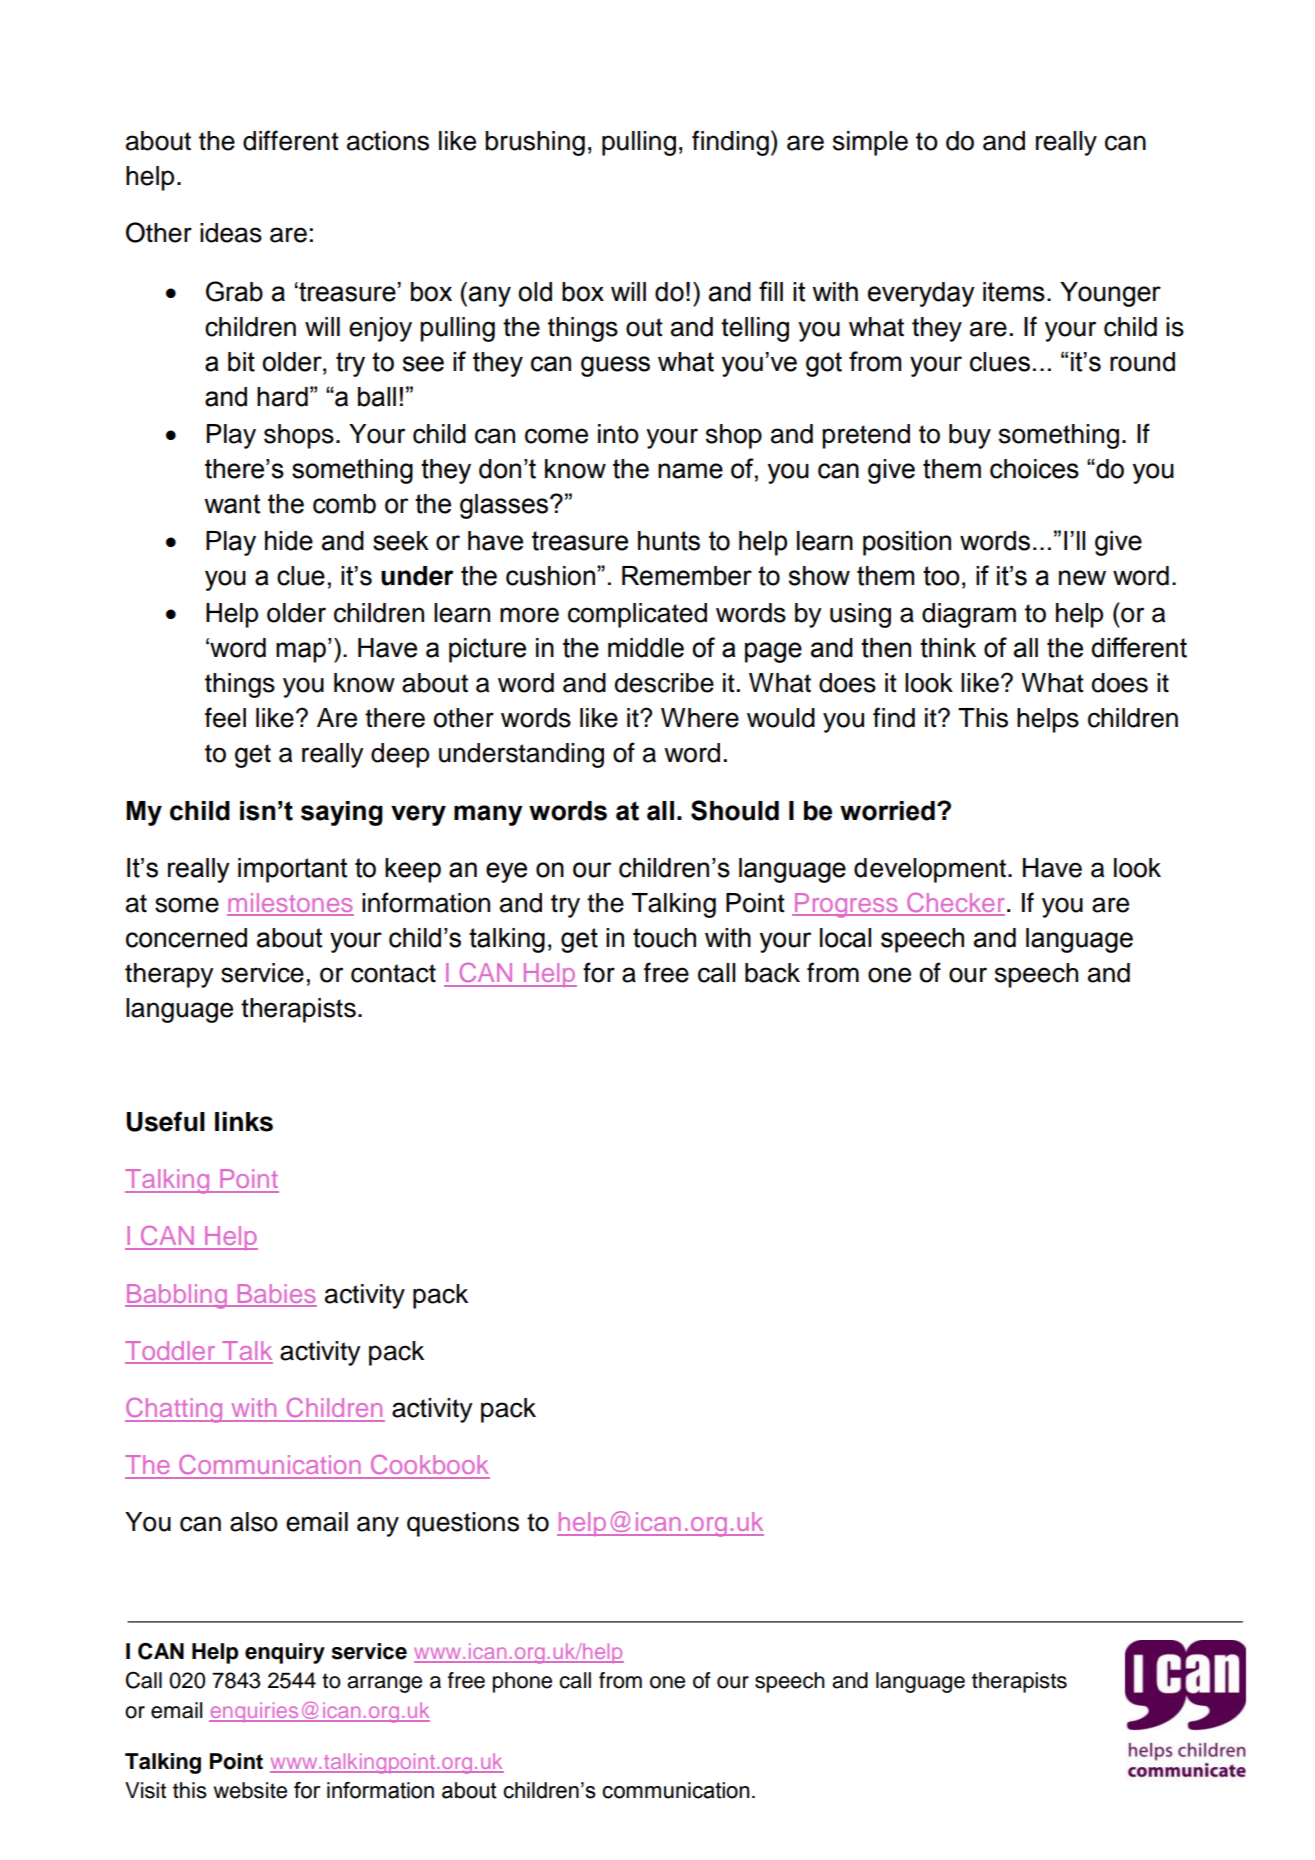  What do you see at coordinates (1014, 292) in the screenshot?
I see `items` at bounding box center [1014, 292].
